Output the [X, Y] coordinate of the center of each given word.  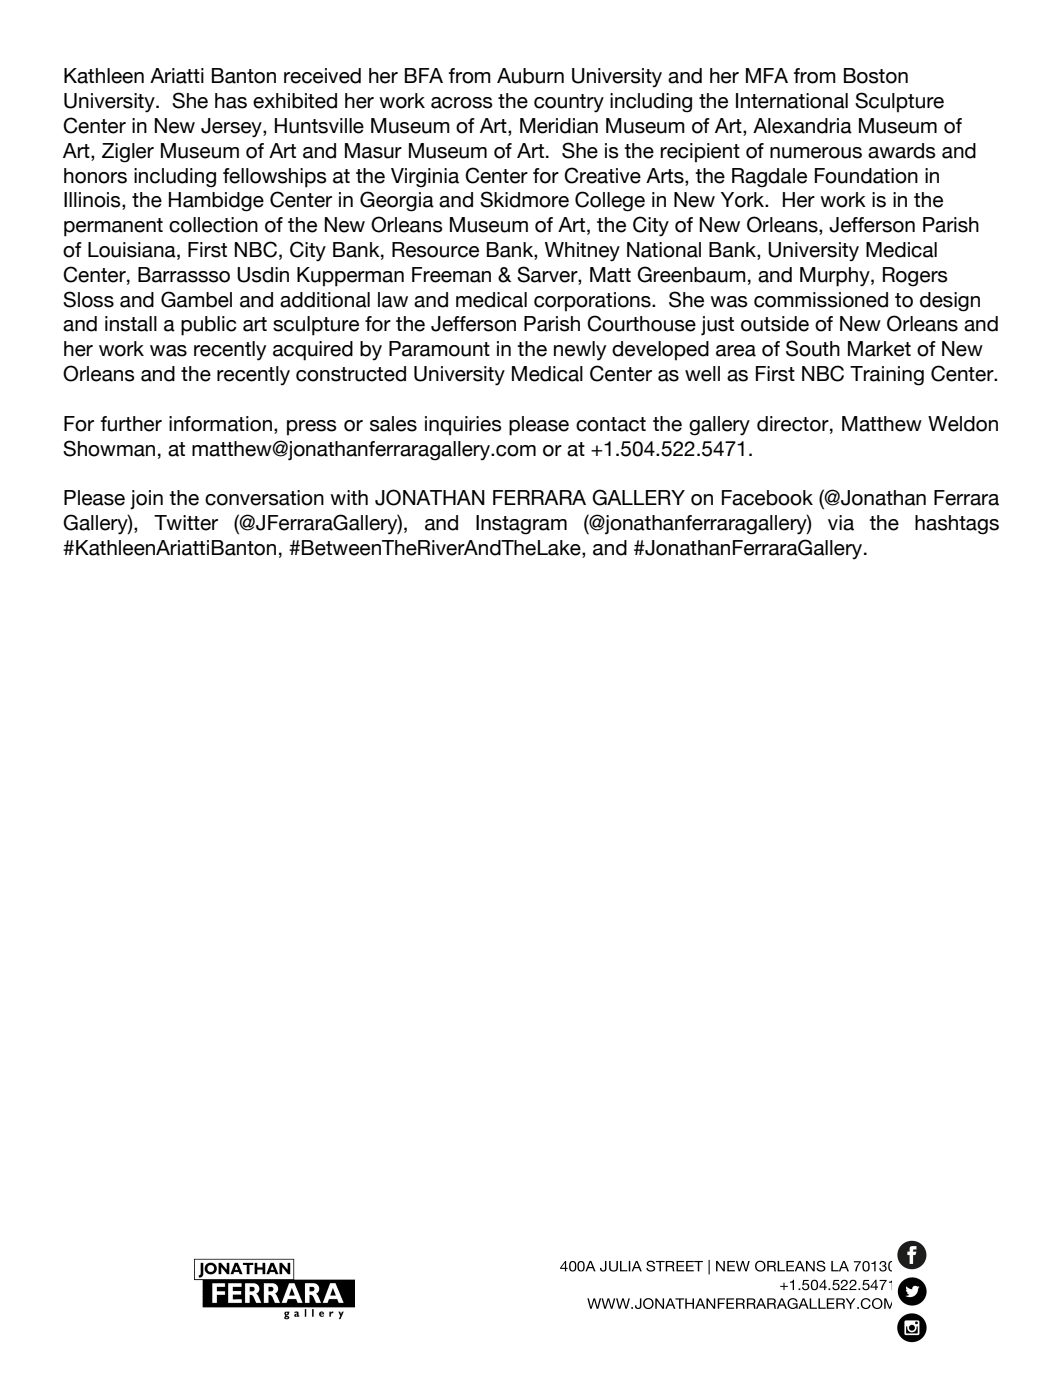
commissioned [821, 300]
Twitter [186, 523]
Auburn [530, 76]
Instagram [521, 525]
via [841, 523]
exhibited [295, 101]
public [209, 326]
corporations [593, 302]
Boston [876, 76]
